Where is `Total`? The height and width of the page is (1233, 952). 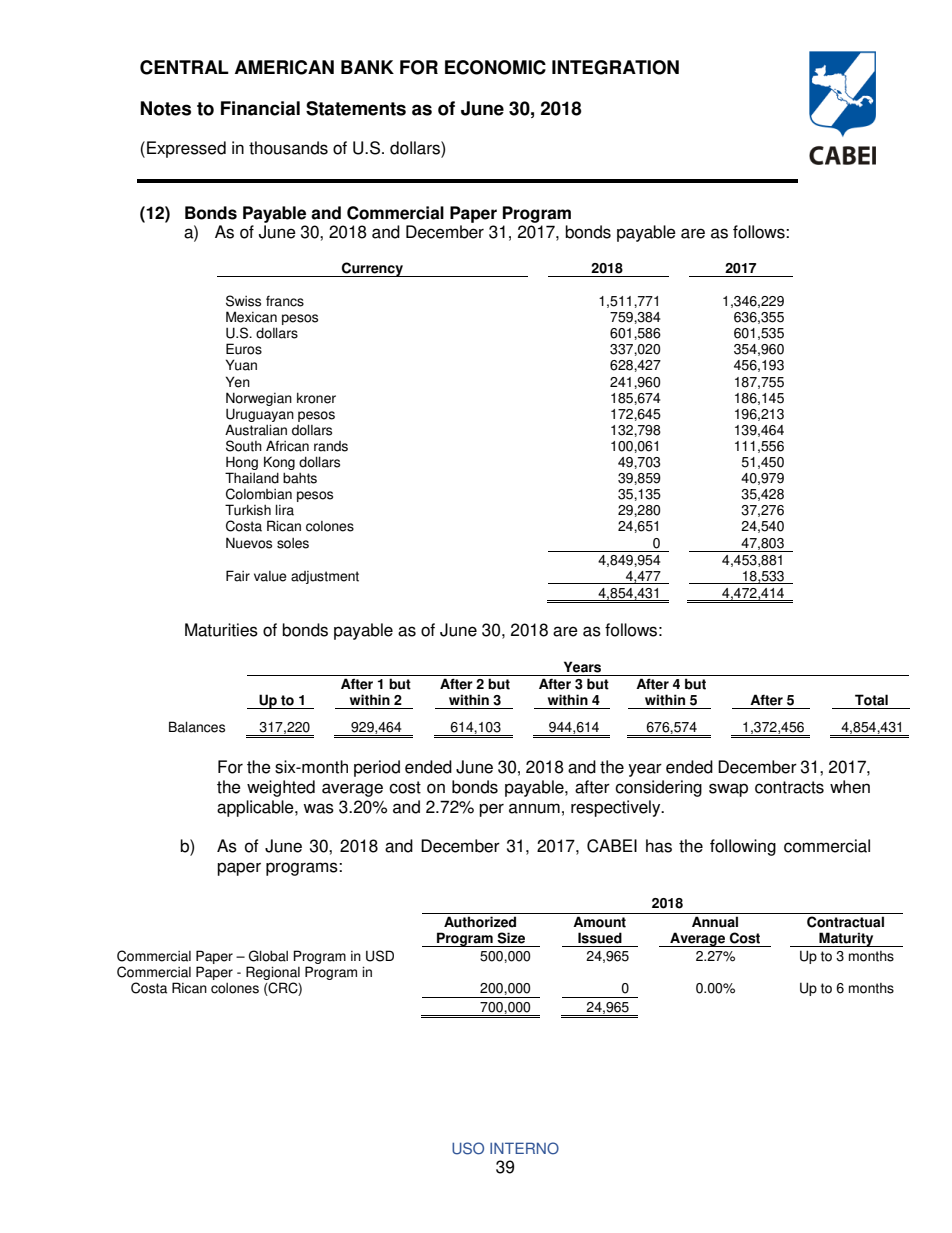
Total is located at coordinates (871, 700).
